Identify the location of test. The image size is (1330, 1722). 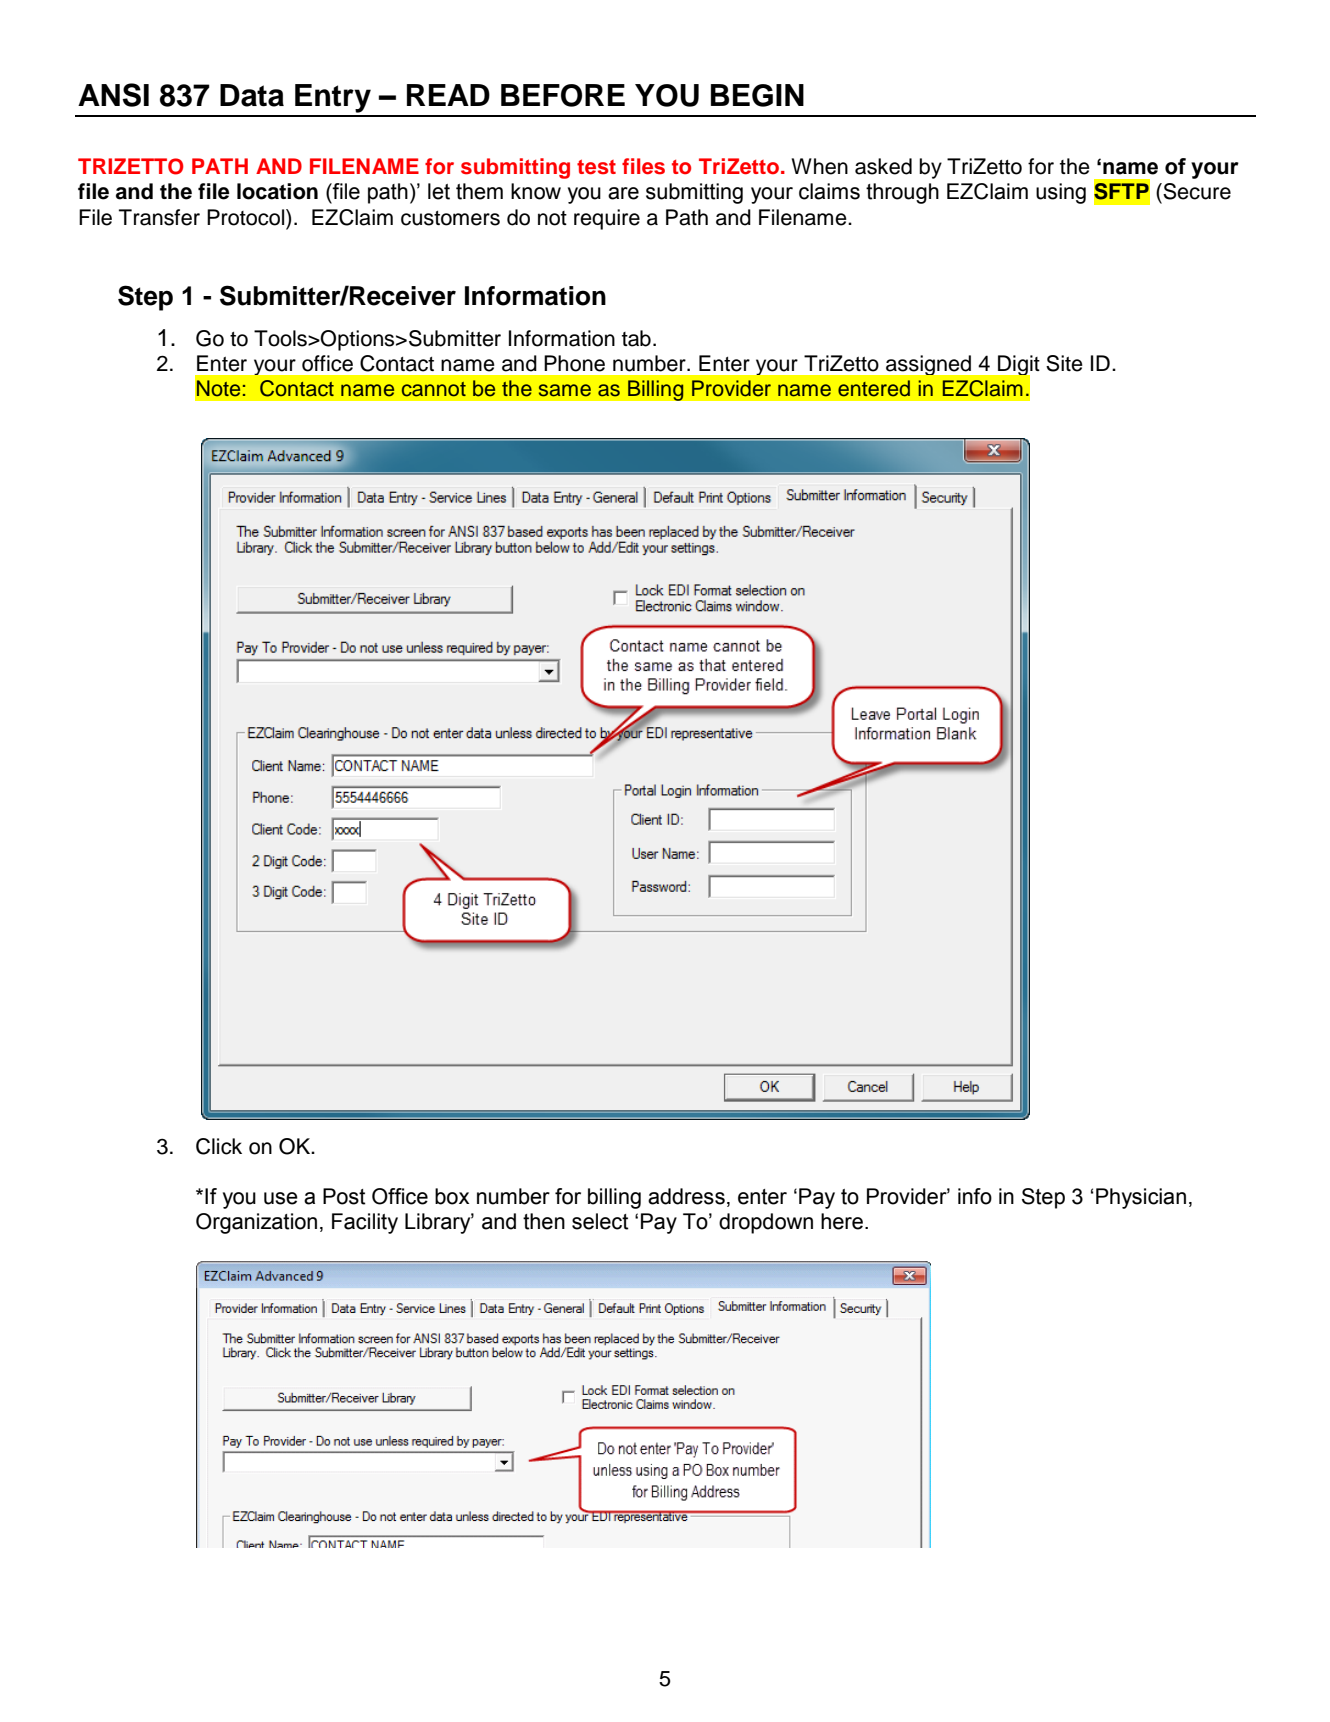
(596, 167).
